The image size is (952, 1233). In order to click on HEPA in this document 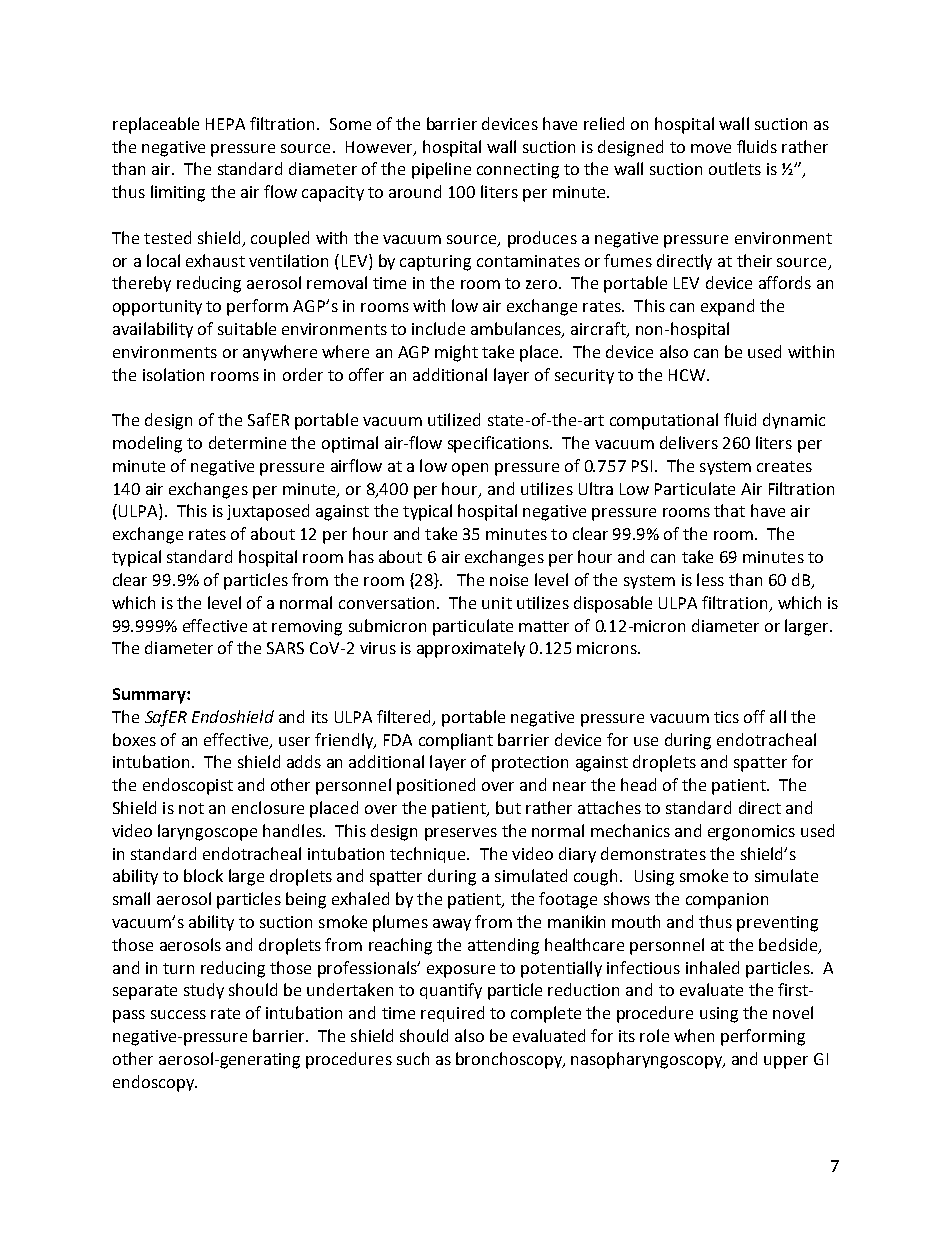, I will do `click(225, 124)`.
